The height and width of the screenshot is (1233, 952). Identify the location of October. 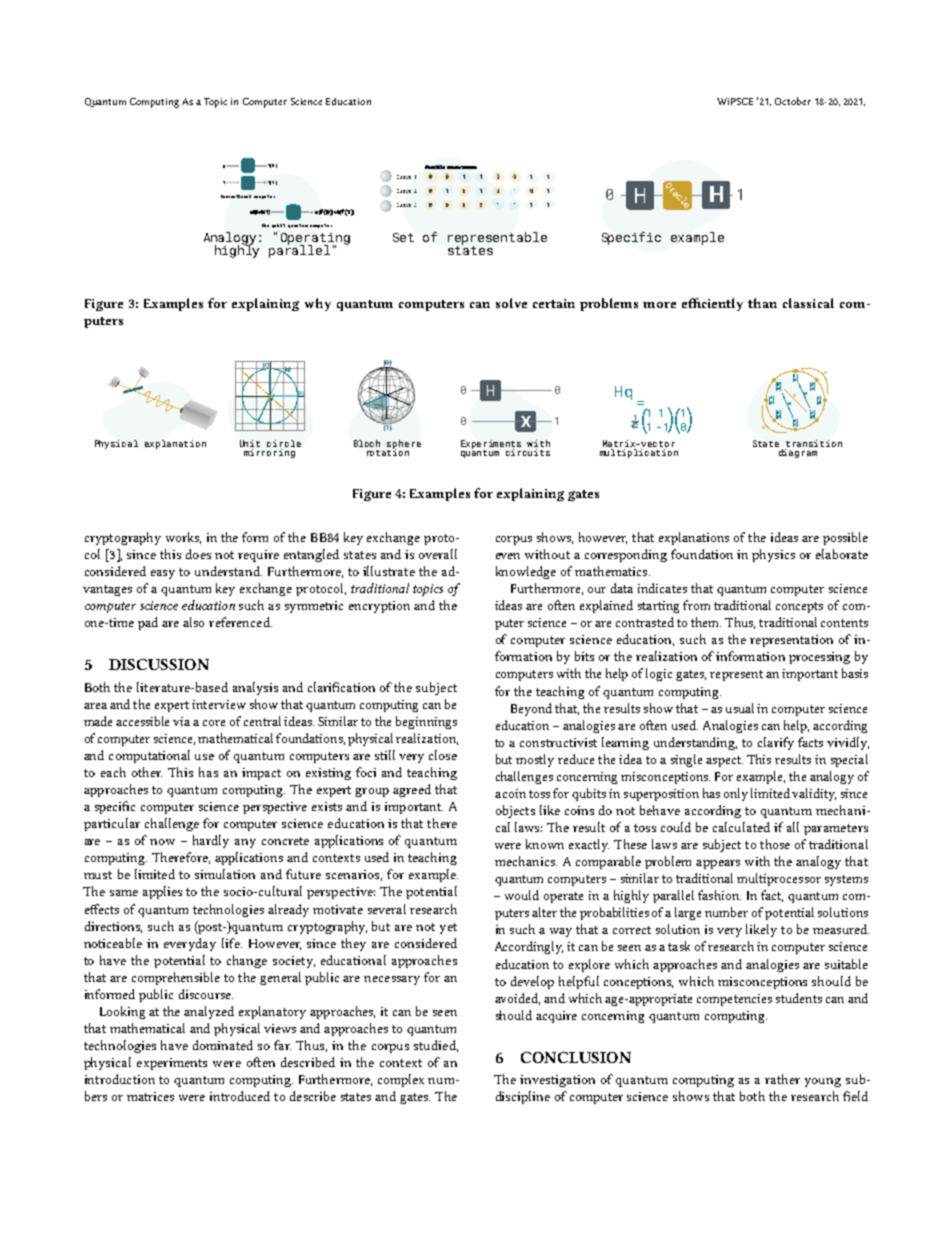
(793, 101).
